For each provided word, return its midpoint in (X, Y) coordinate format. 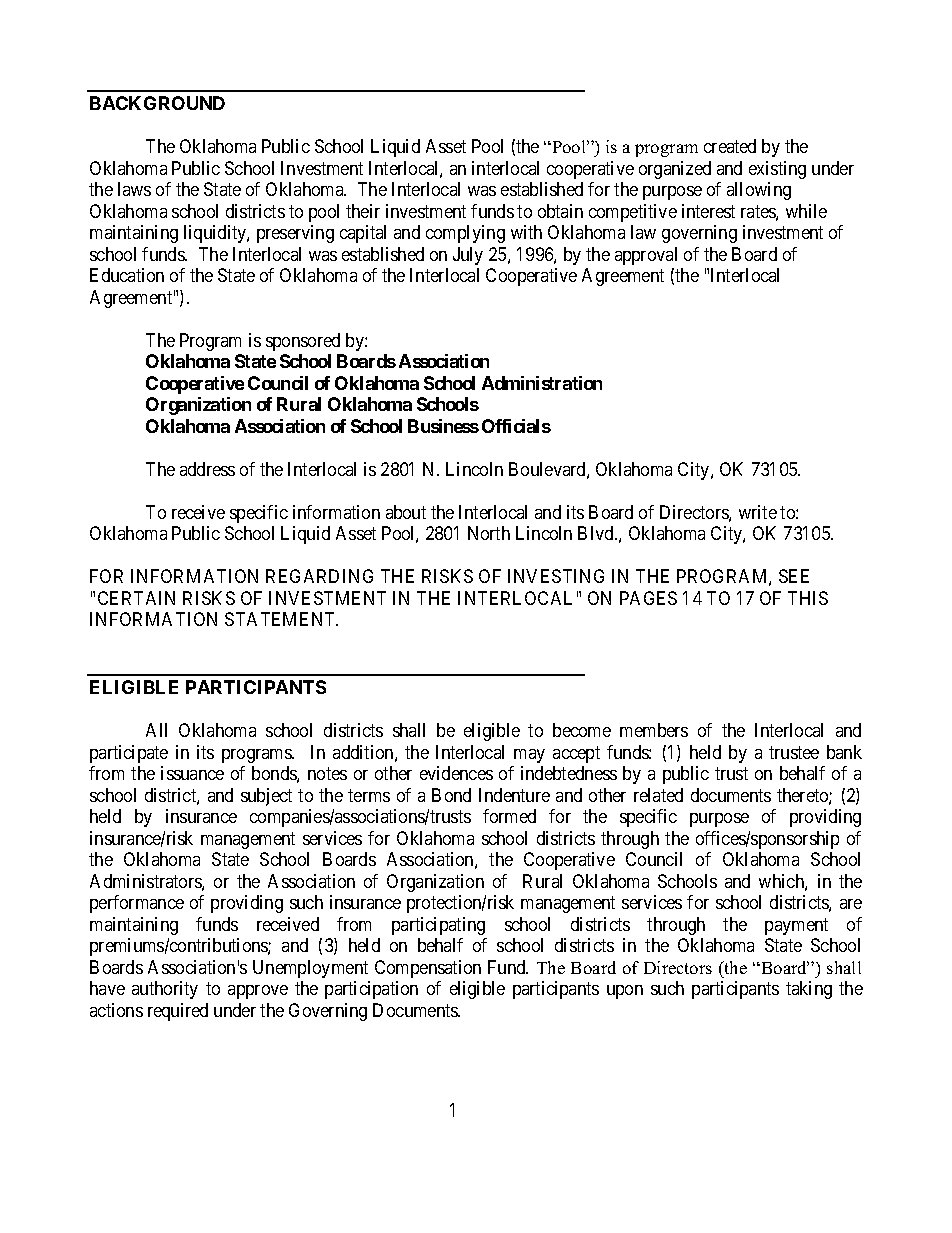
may (529, 756)
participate (129, 754)
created (730, 146)
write (758, 512)
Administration (542, 383)
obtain (560, 211)
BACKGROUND (157, 103)
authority (165, 990)
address (207, 469)
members (654, 730)
